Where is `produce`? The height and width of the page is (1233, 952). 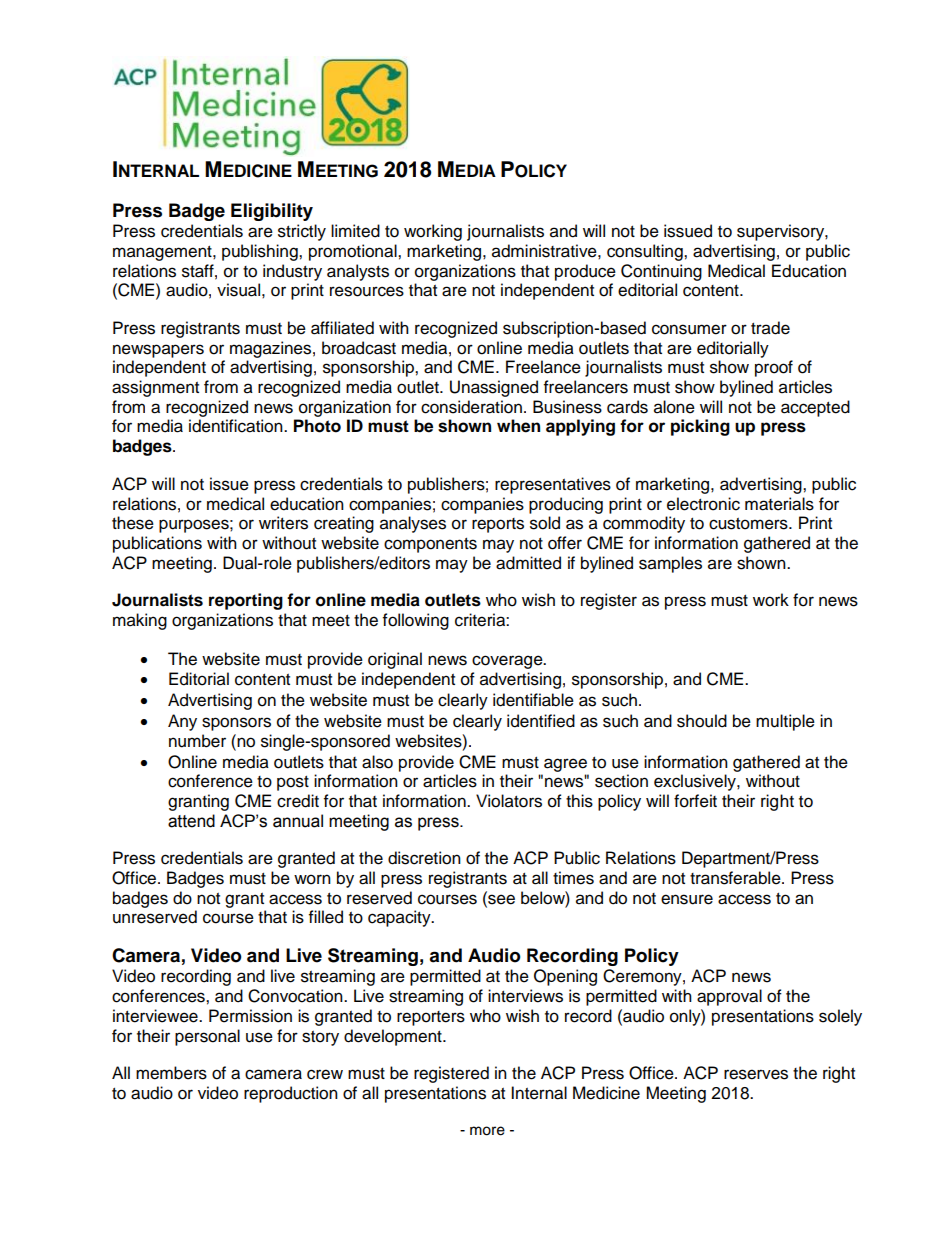 produce is located at coordinates (585, 272).
